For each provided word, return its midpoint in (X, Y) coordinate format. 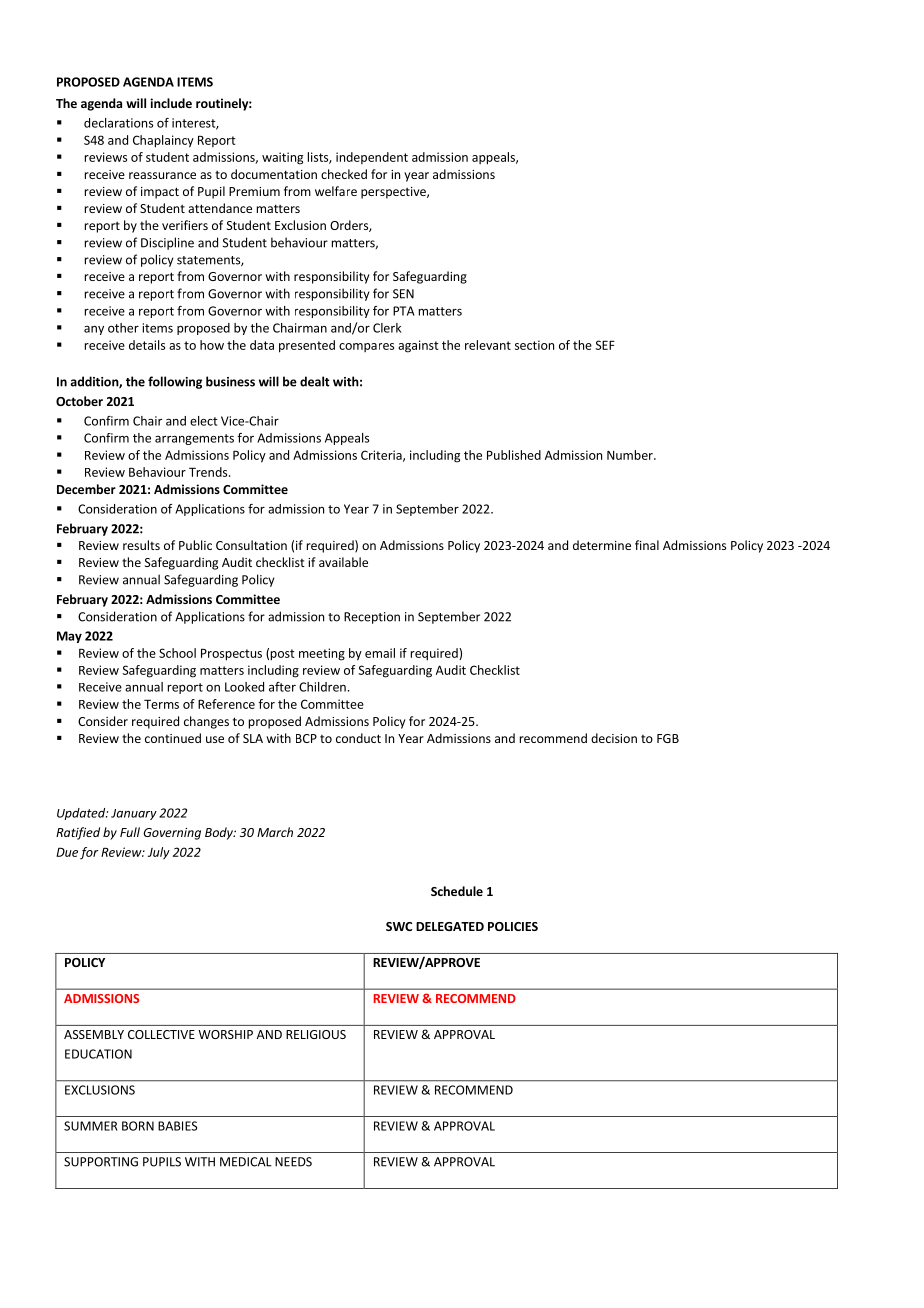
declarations (118, 123)
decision (614, 738)
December (86, 489)
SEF (605, 345)
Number (631, 455)
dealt (315, 381)
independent (372, 158)
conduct (358, 738)
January (134, 814)
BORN (138, 1126)
